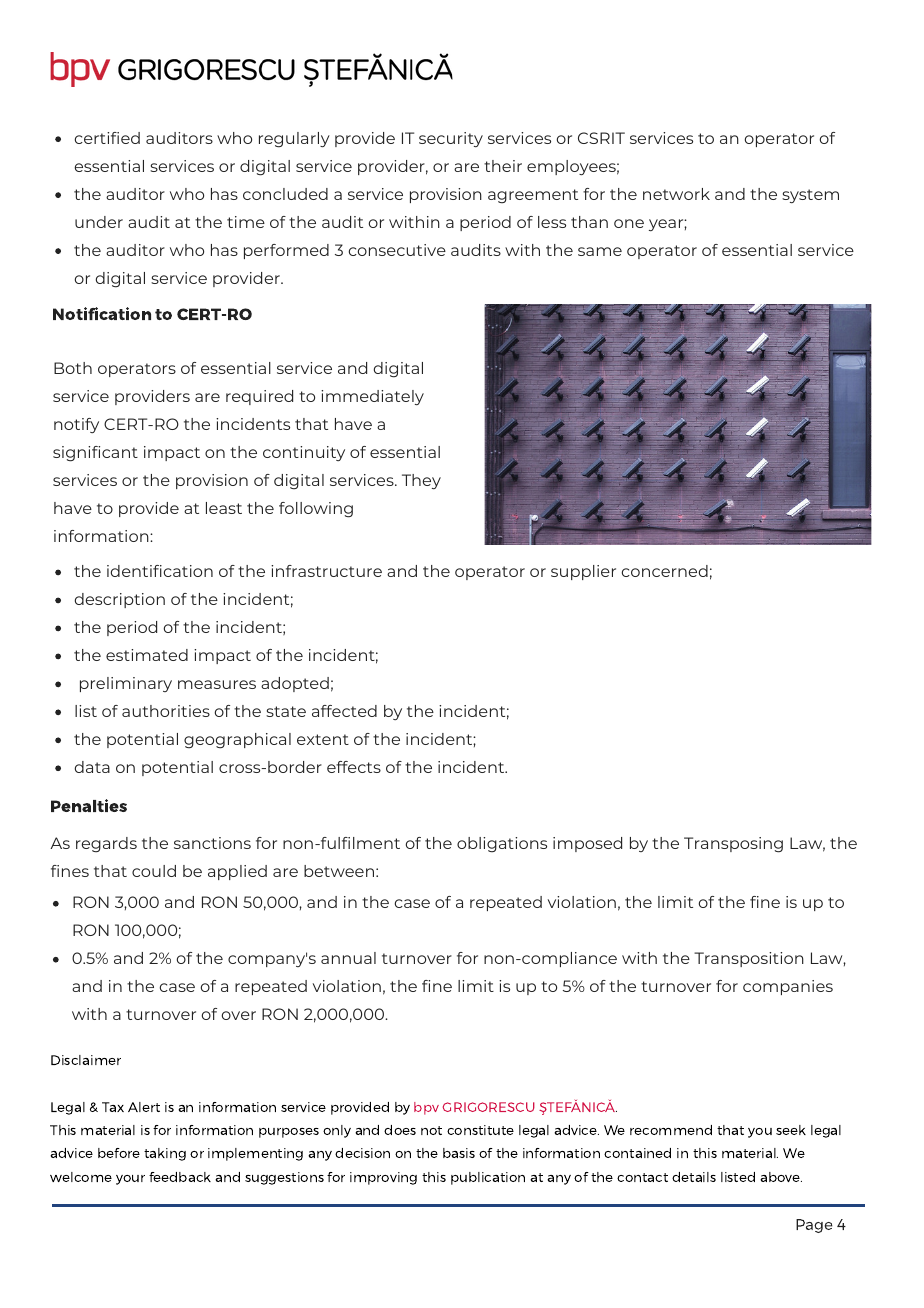 This screenshot has height=1308, width=924. Describe the element at coordinates (180, 1177) in the screenshot. I see `feedback` at that location.
